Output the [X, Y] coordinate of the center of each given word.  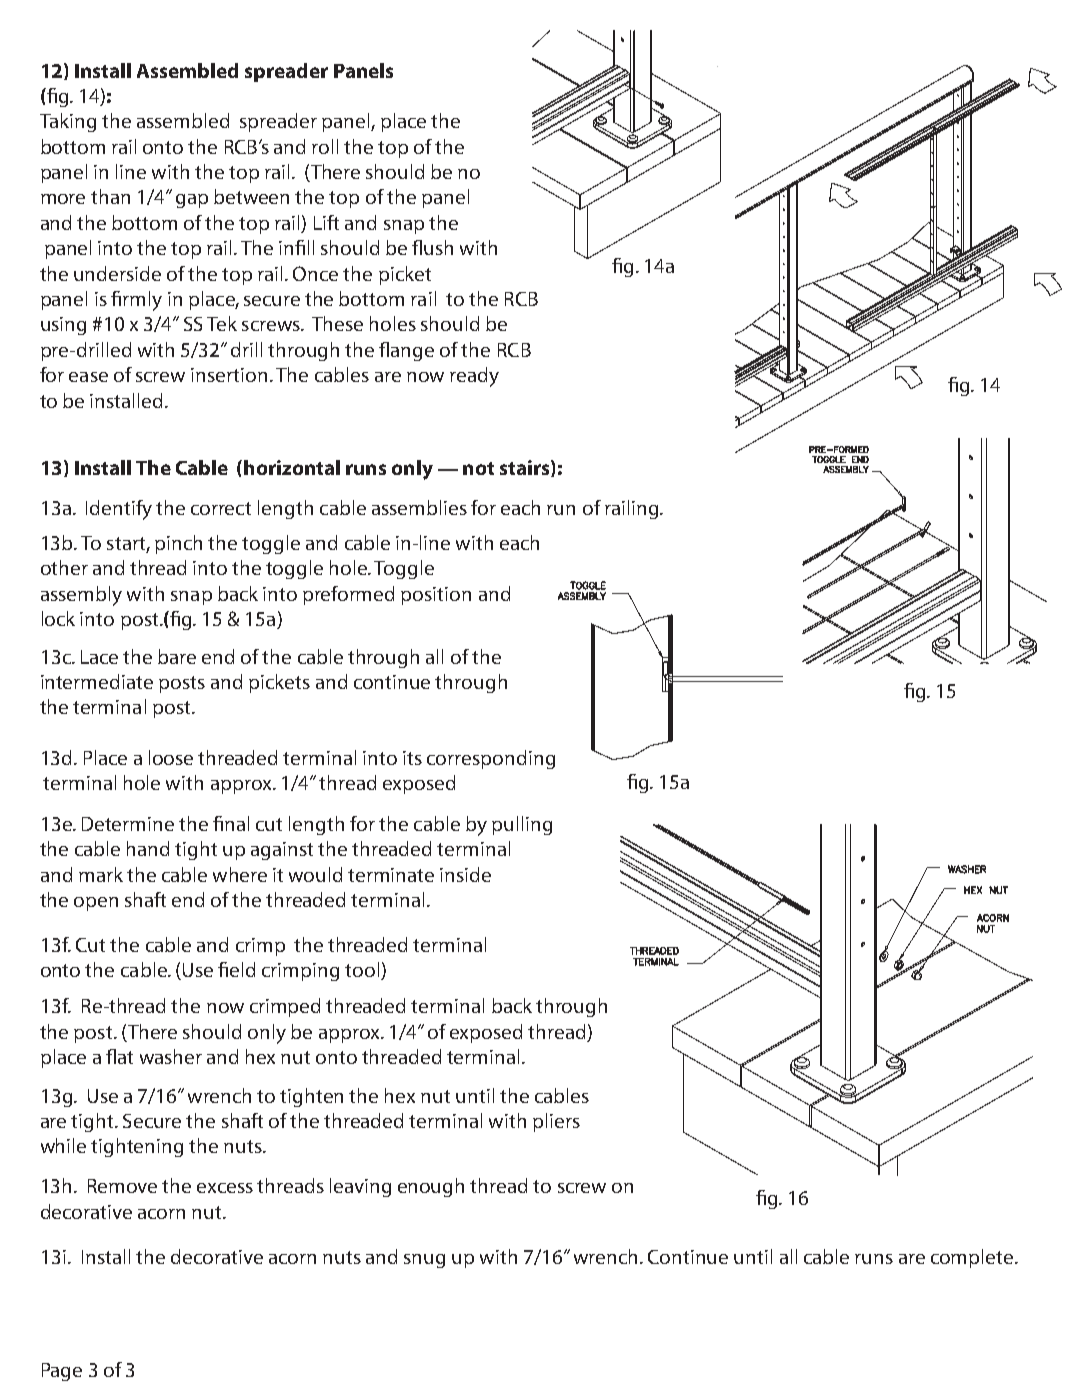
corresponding [491, 759]
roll [325, 146]
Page [62, 1372]
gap [192, 201]
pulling [522, 825]
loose [171, 757]
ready [474, 377]
